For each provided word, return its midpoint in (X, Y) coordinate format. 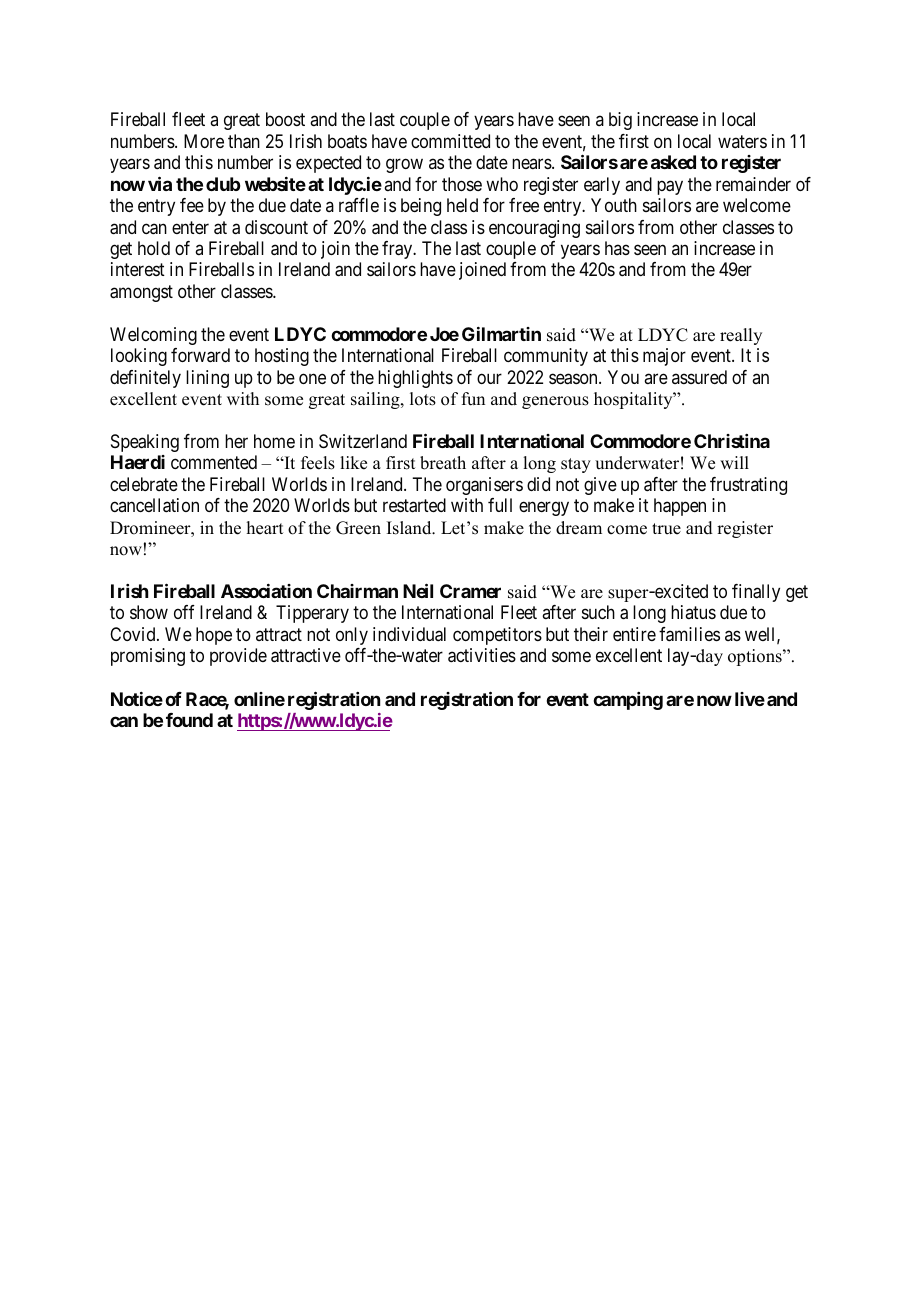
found (189, 720)
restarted (414, 505)
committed (450, 141)
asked (673, 162)
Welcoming (153, 336)
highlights (415, 379)
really (741, 336)
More (204, 141)
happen (680, 507)
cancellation (154, 505)
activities (482, 655)
